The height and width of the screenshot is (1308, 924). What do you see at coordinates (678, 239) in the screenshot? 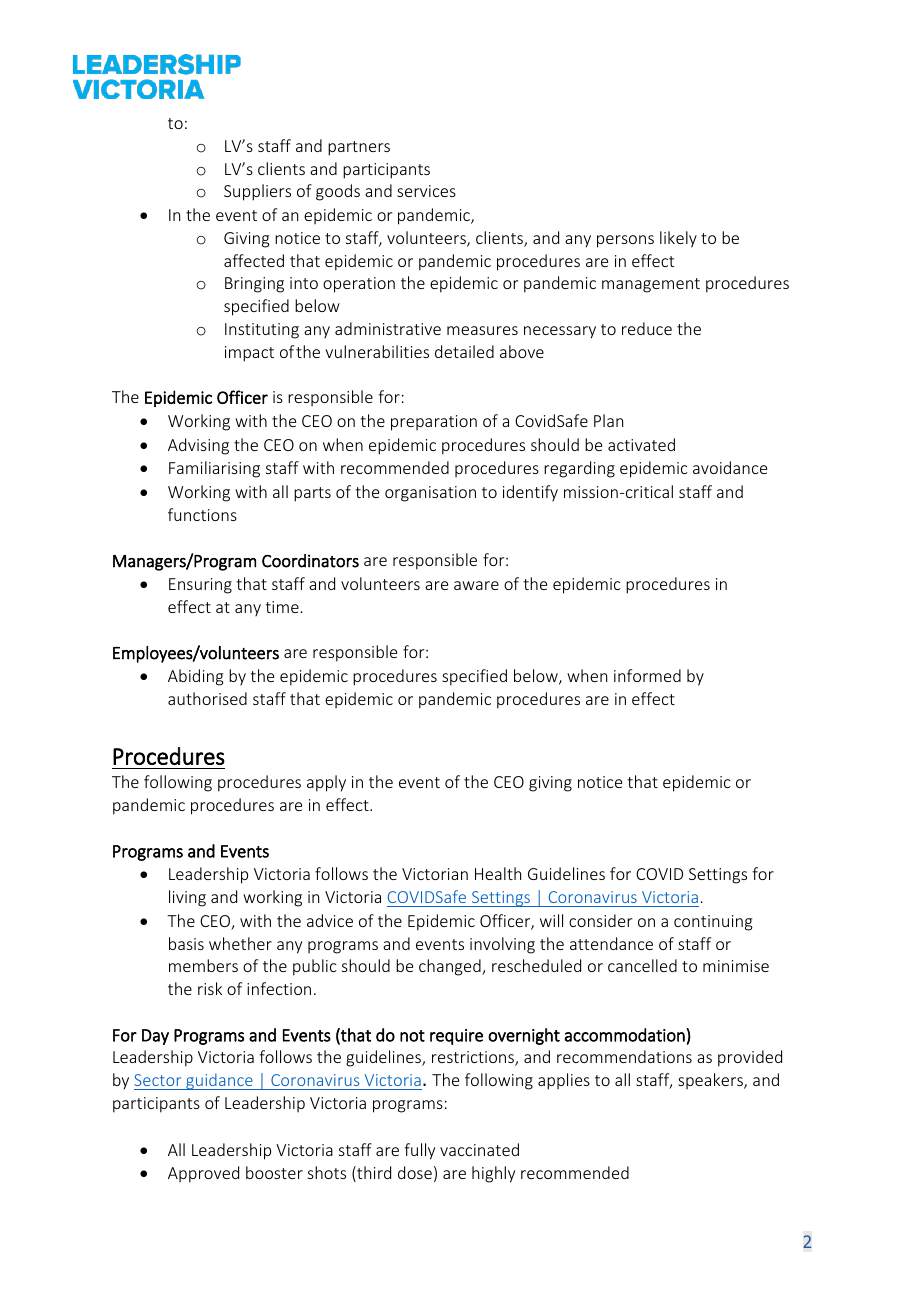
I see `likely` at bounding box center [678, 239].
